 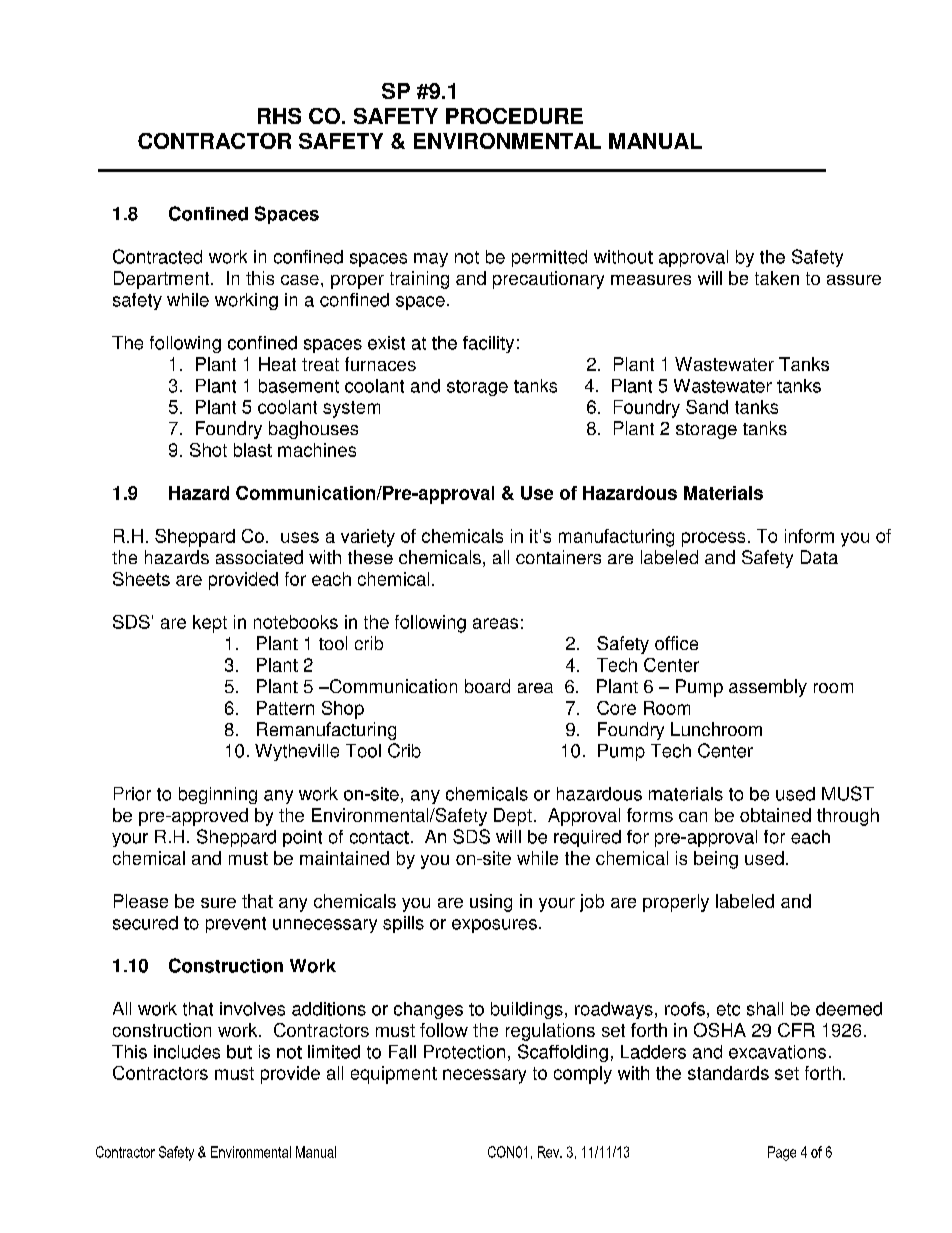 I want to click on but, so click(x=239, y=1052).
